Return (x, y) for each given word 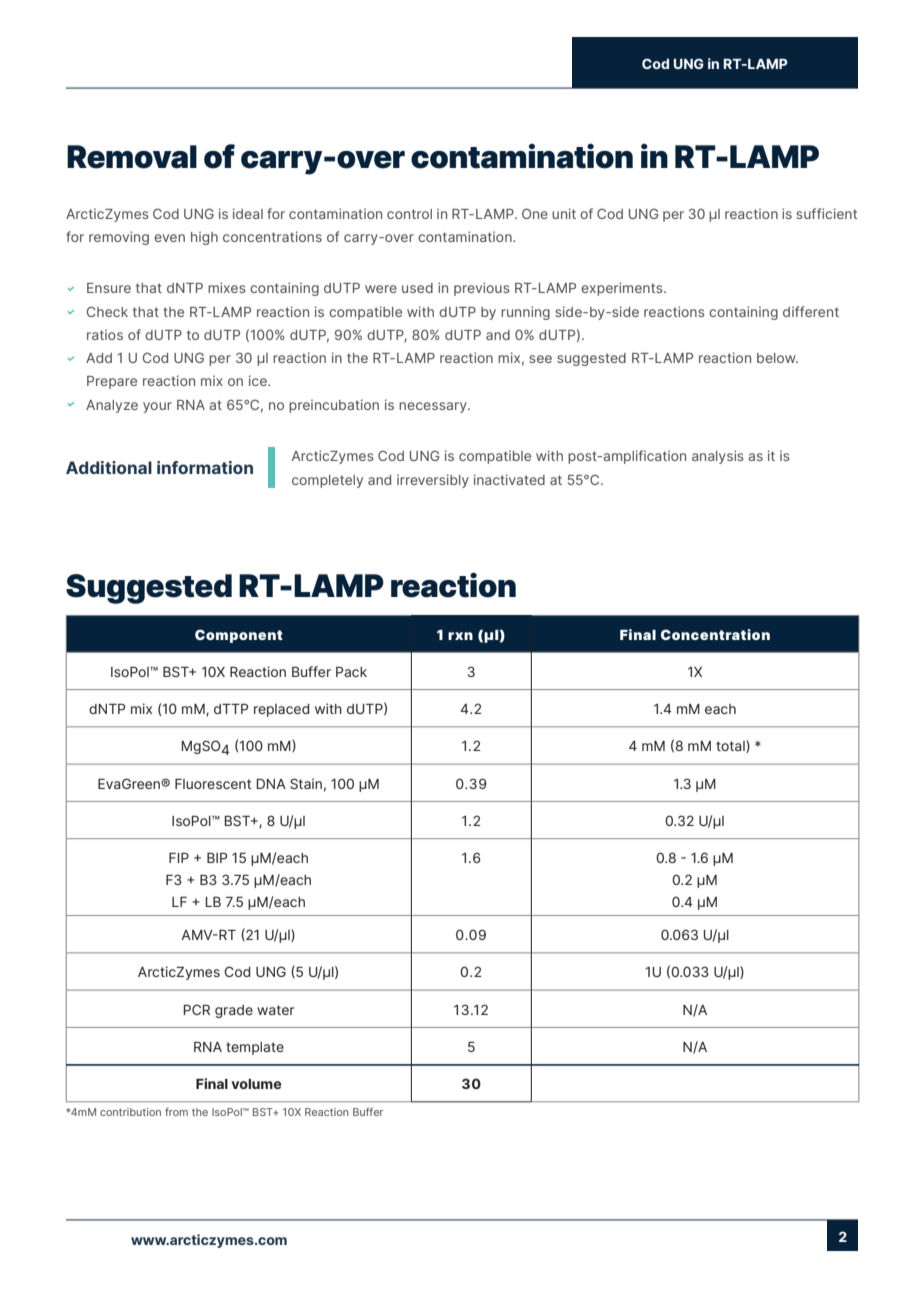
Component (239, 636)
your (157, 407)
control (409, 214)
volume (256, 1084)
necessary (434, 407)
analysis (718, 457)
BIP (217, 858)
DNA (271, 784)
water (276, 1010)
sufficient (826, 213)
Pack (351, 672)
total (731, 746)
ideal (248, 213)
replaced (282, 710)
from (176, 1112)
